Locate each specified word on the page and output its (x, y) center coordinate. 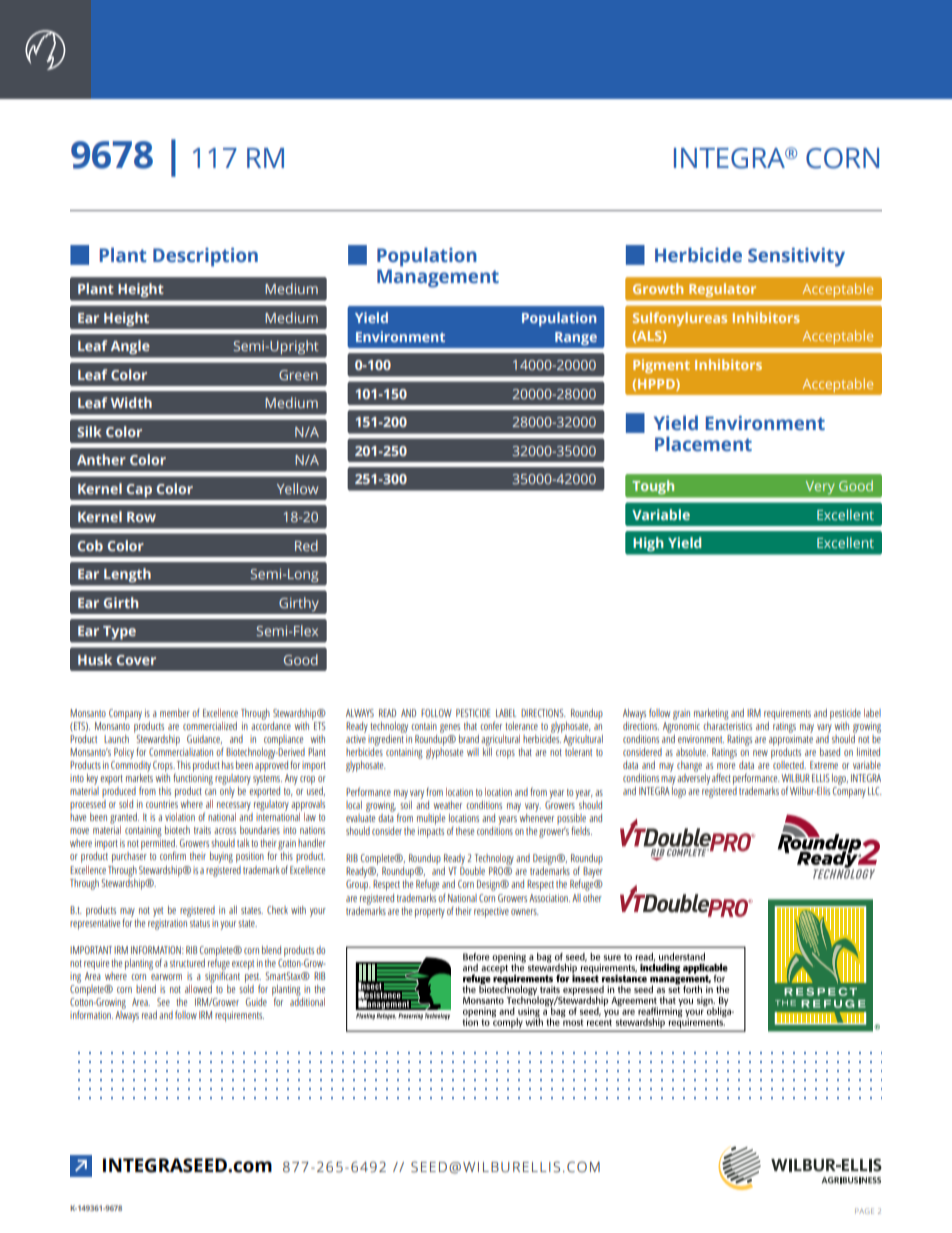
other (592, 898)
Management (438, 278)
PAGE (864, 1211)
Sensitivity (796, 257)
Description (205, 257)
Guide (256, 1002)
